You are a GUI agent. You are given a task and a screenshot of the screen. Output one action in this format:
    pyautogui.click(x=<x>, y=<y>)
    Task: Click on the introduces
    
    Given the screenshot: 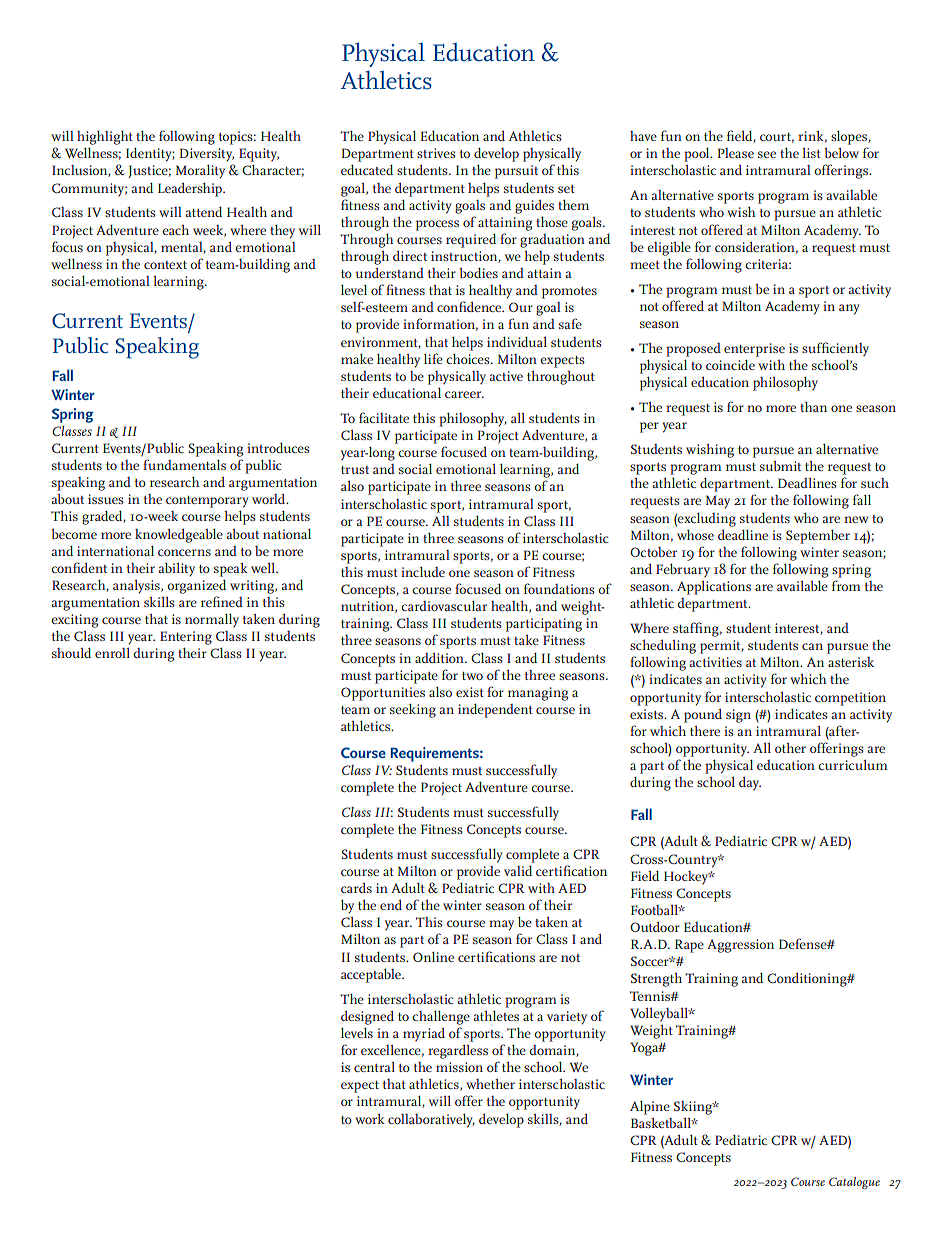 What is the action you would take?
    pyautogui.click(x=278, y=447)
